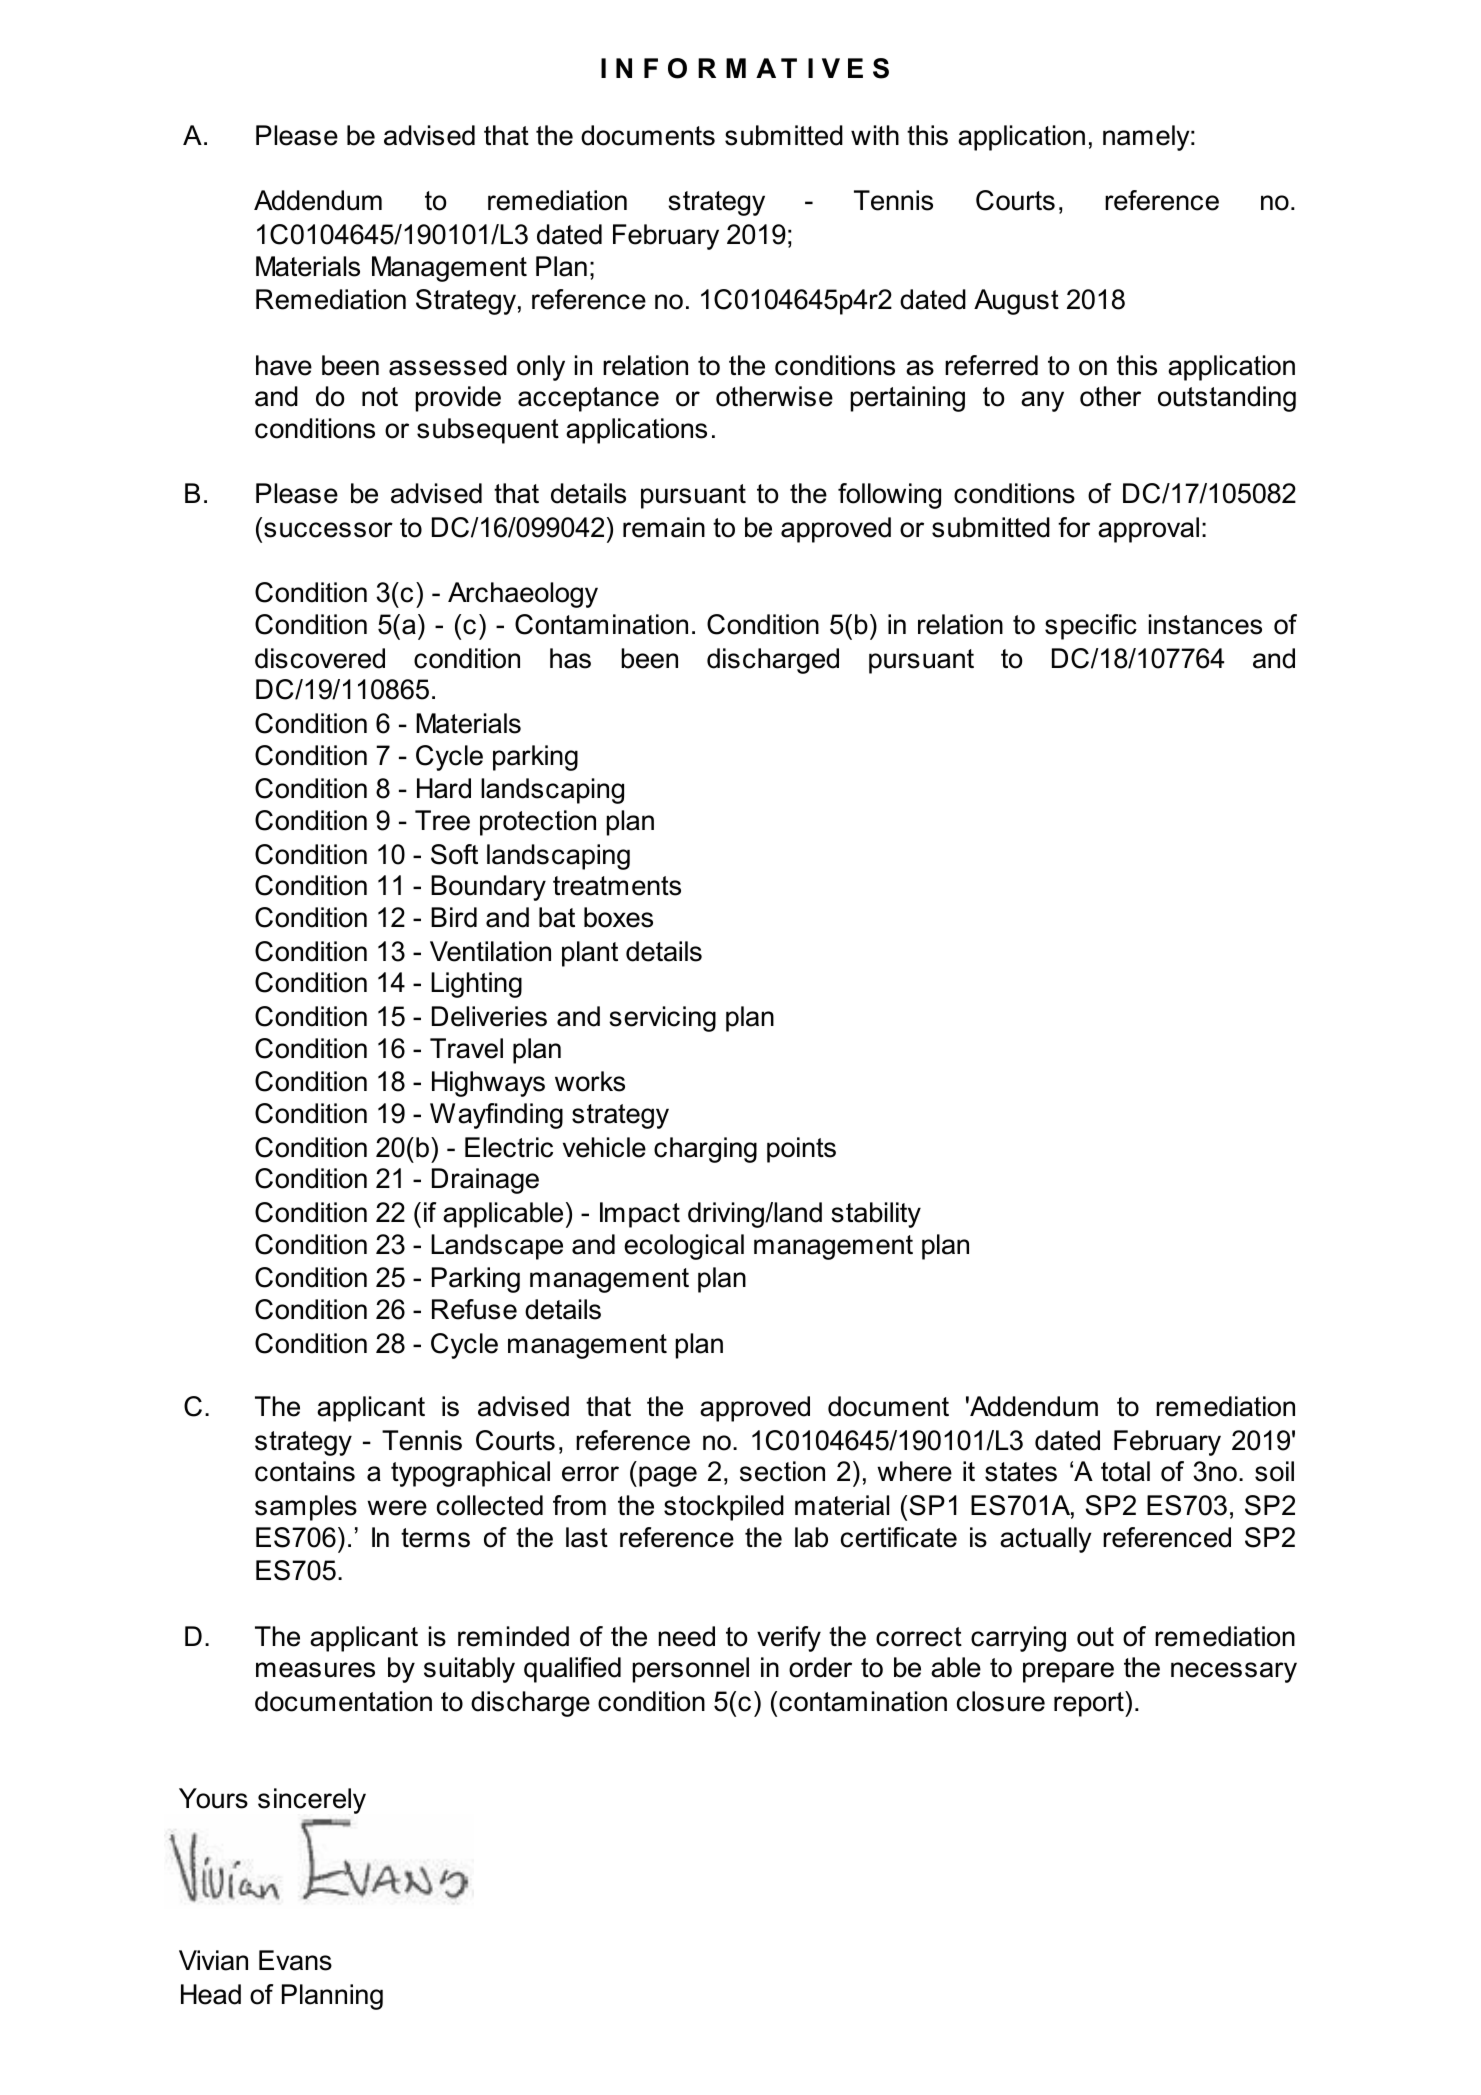 Image resolution: width=1481 pixels, height=2095 pixels. I want to click on total, so click(1125, 1471).
